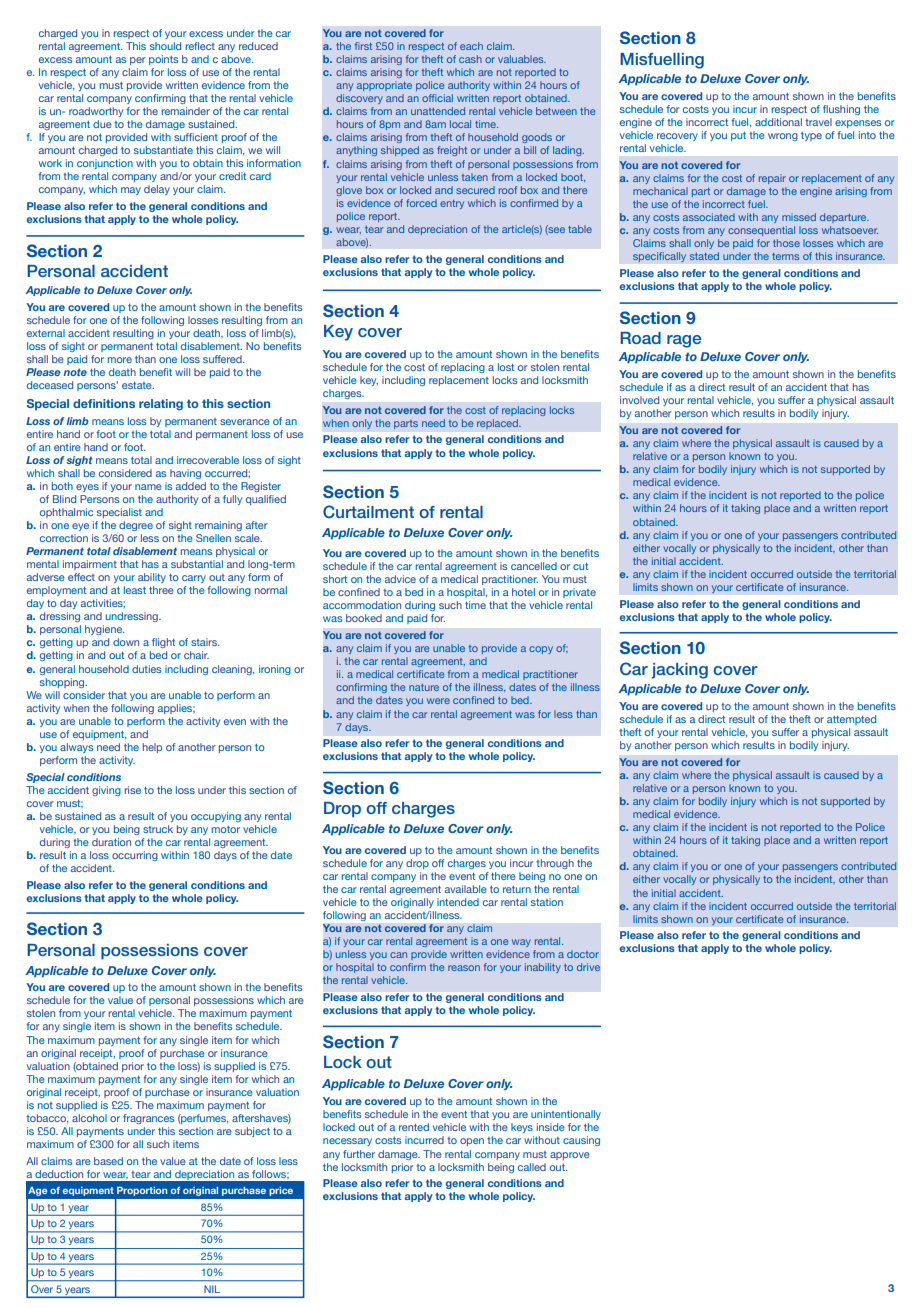 This page has height=1308, width=924. What do you see at coordinates (466, 889) in the page?
I see `available` at bounding box center [466, 889].
